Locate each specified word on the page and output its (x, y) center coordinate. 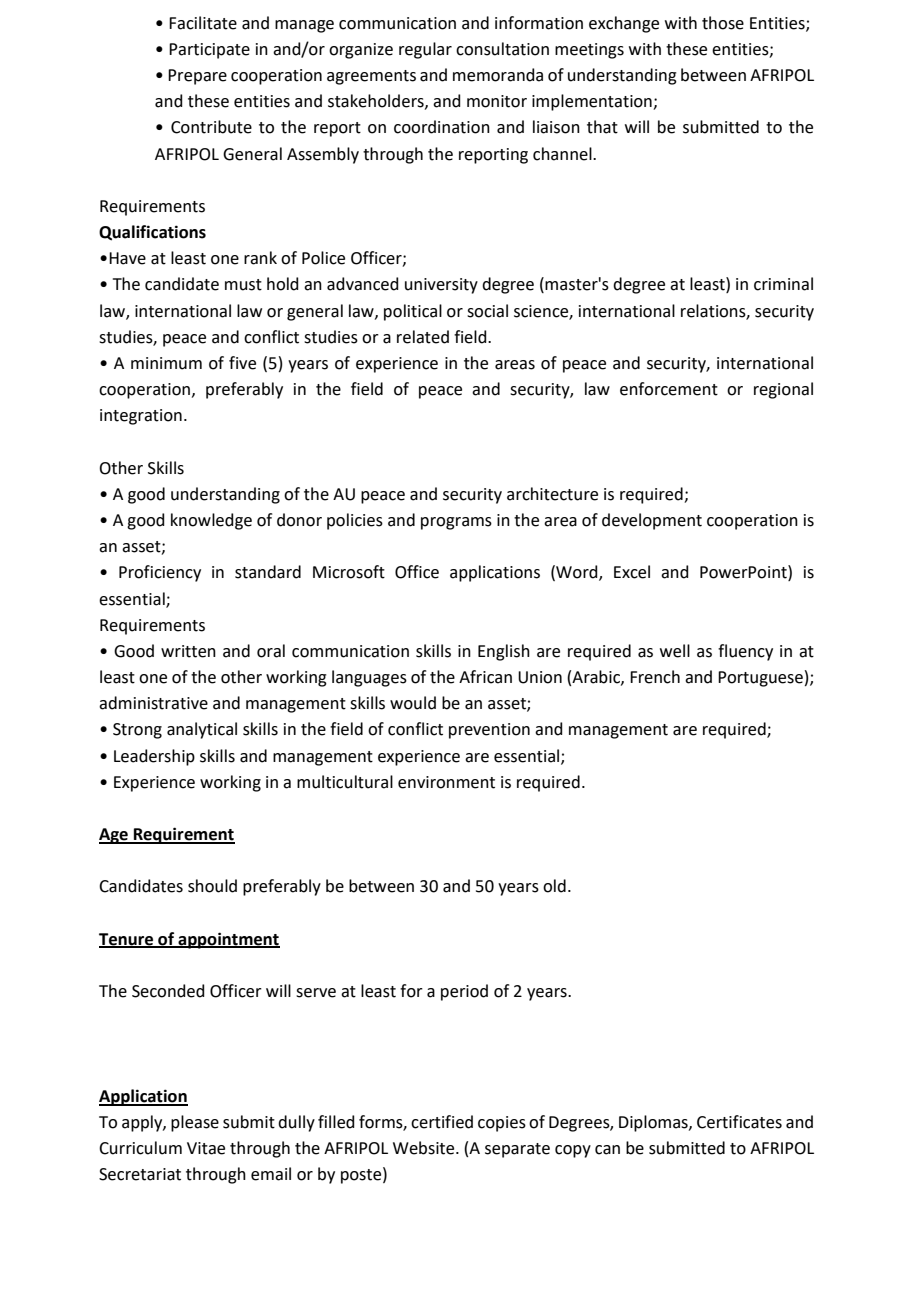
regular (425, 50)
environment (446, 782)
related (423, 337)
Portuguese (760, 679)
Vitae (206, 1148)
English (504, 652)
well (675, 651)
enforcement (669, 389)
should (212, 886)
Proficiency (160, 573)
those (723, 23)
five (242, 363)
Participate (209, 51)
